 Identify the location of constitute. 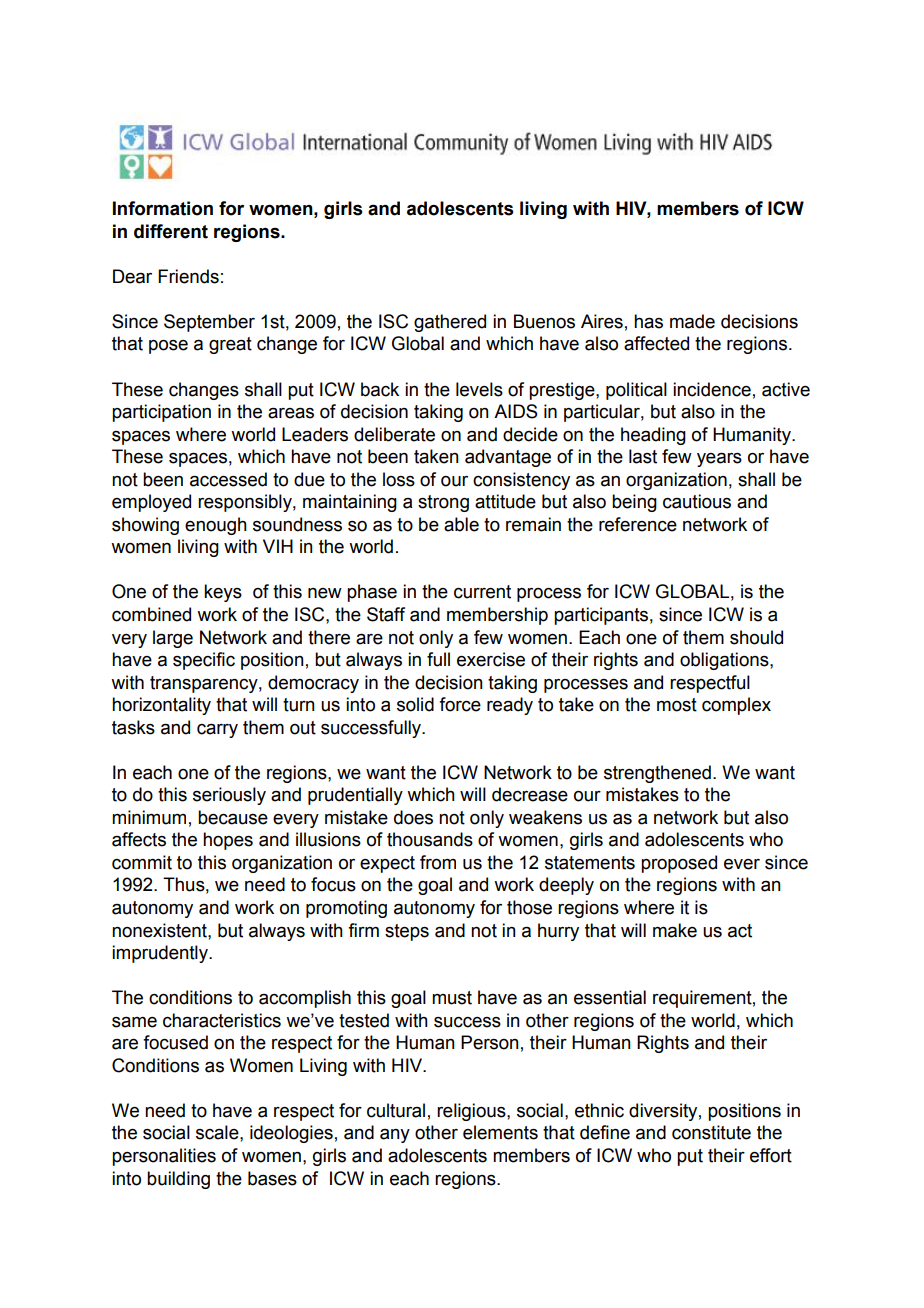
(711, 1132).
